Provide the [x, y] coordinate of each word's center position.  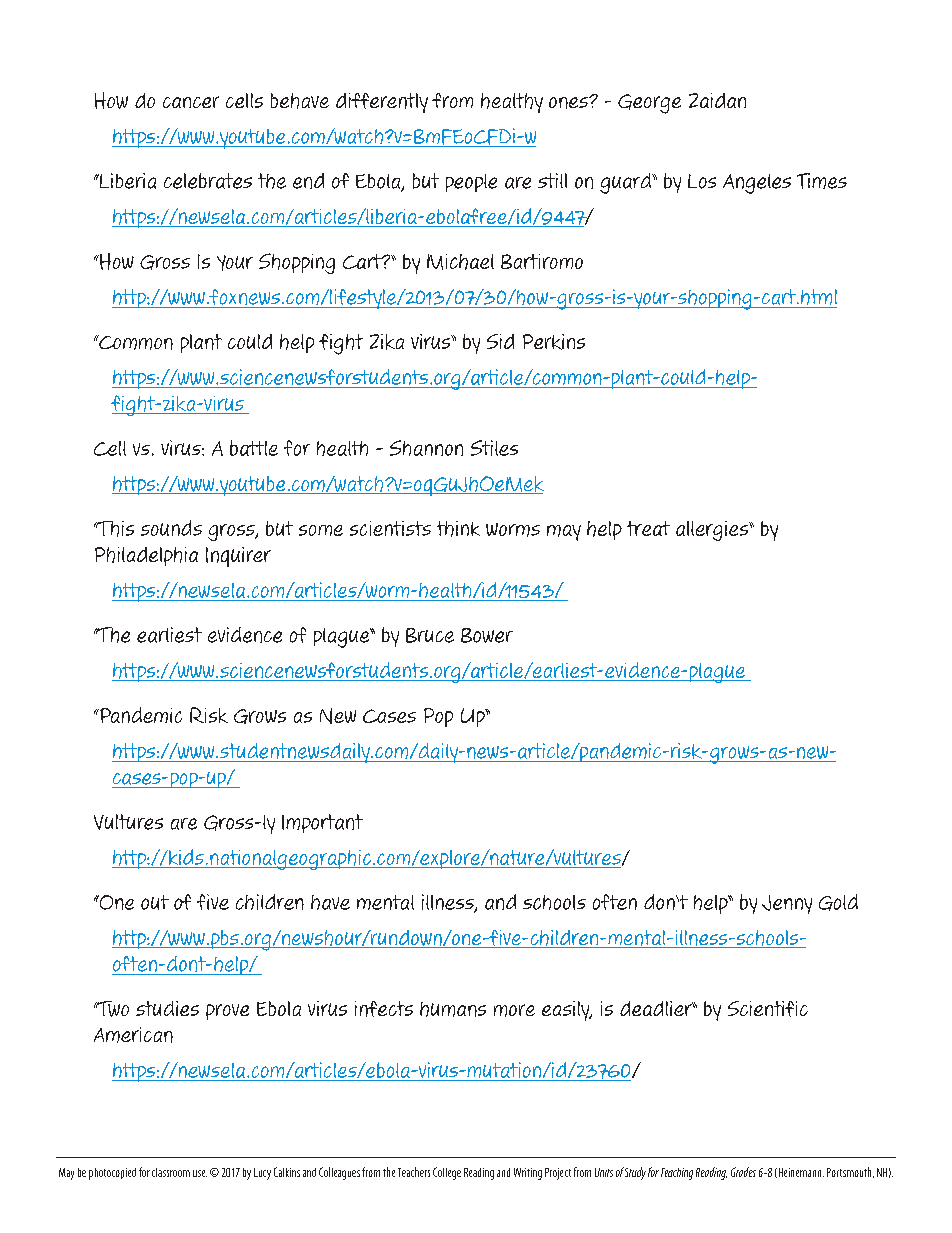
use [200, 1173]
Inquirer [238, 557]
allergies [713, 531]
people [471, 183]
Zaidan [717, 100]
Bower [487, 635]
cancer [191, 102]
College [447, 1173]
